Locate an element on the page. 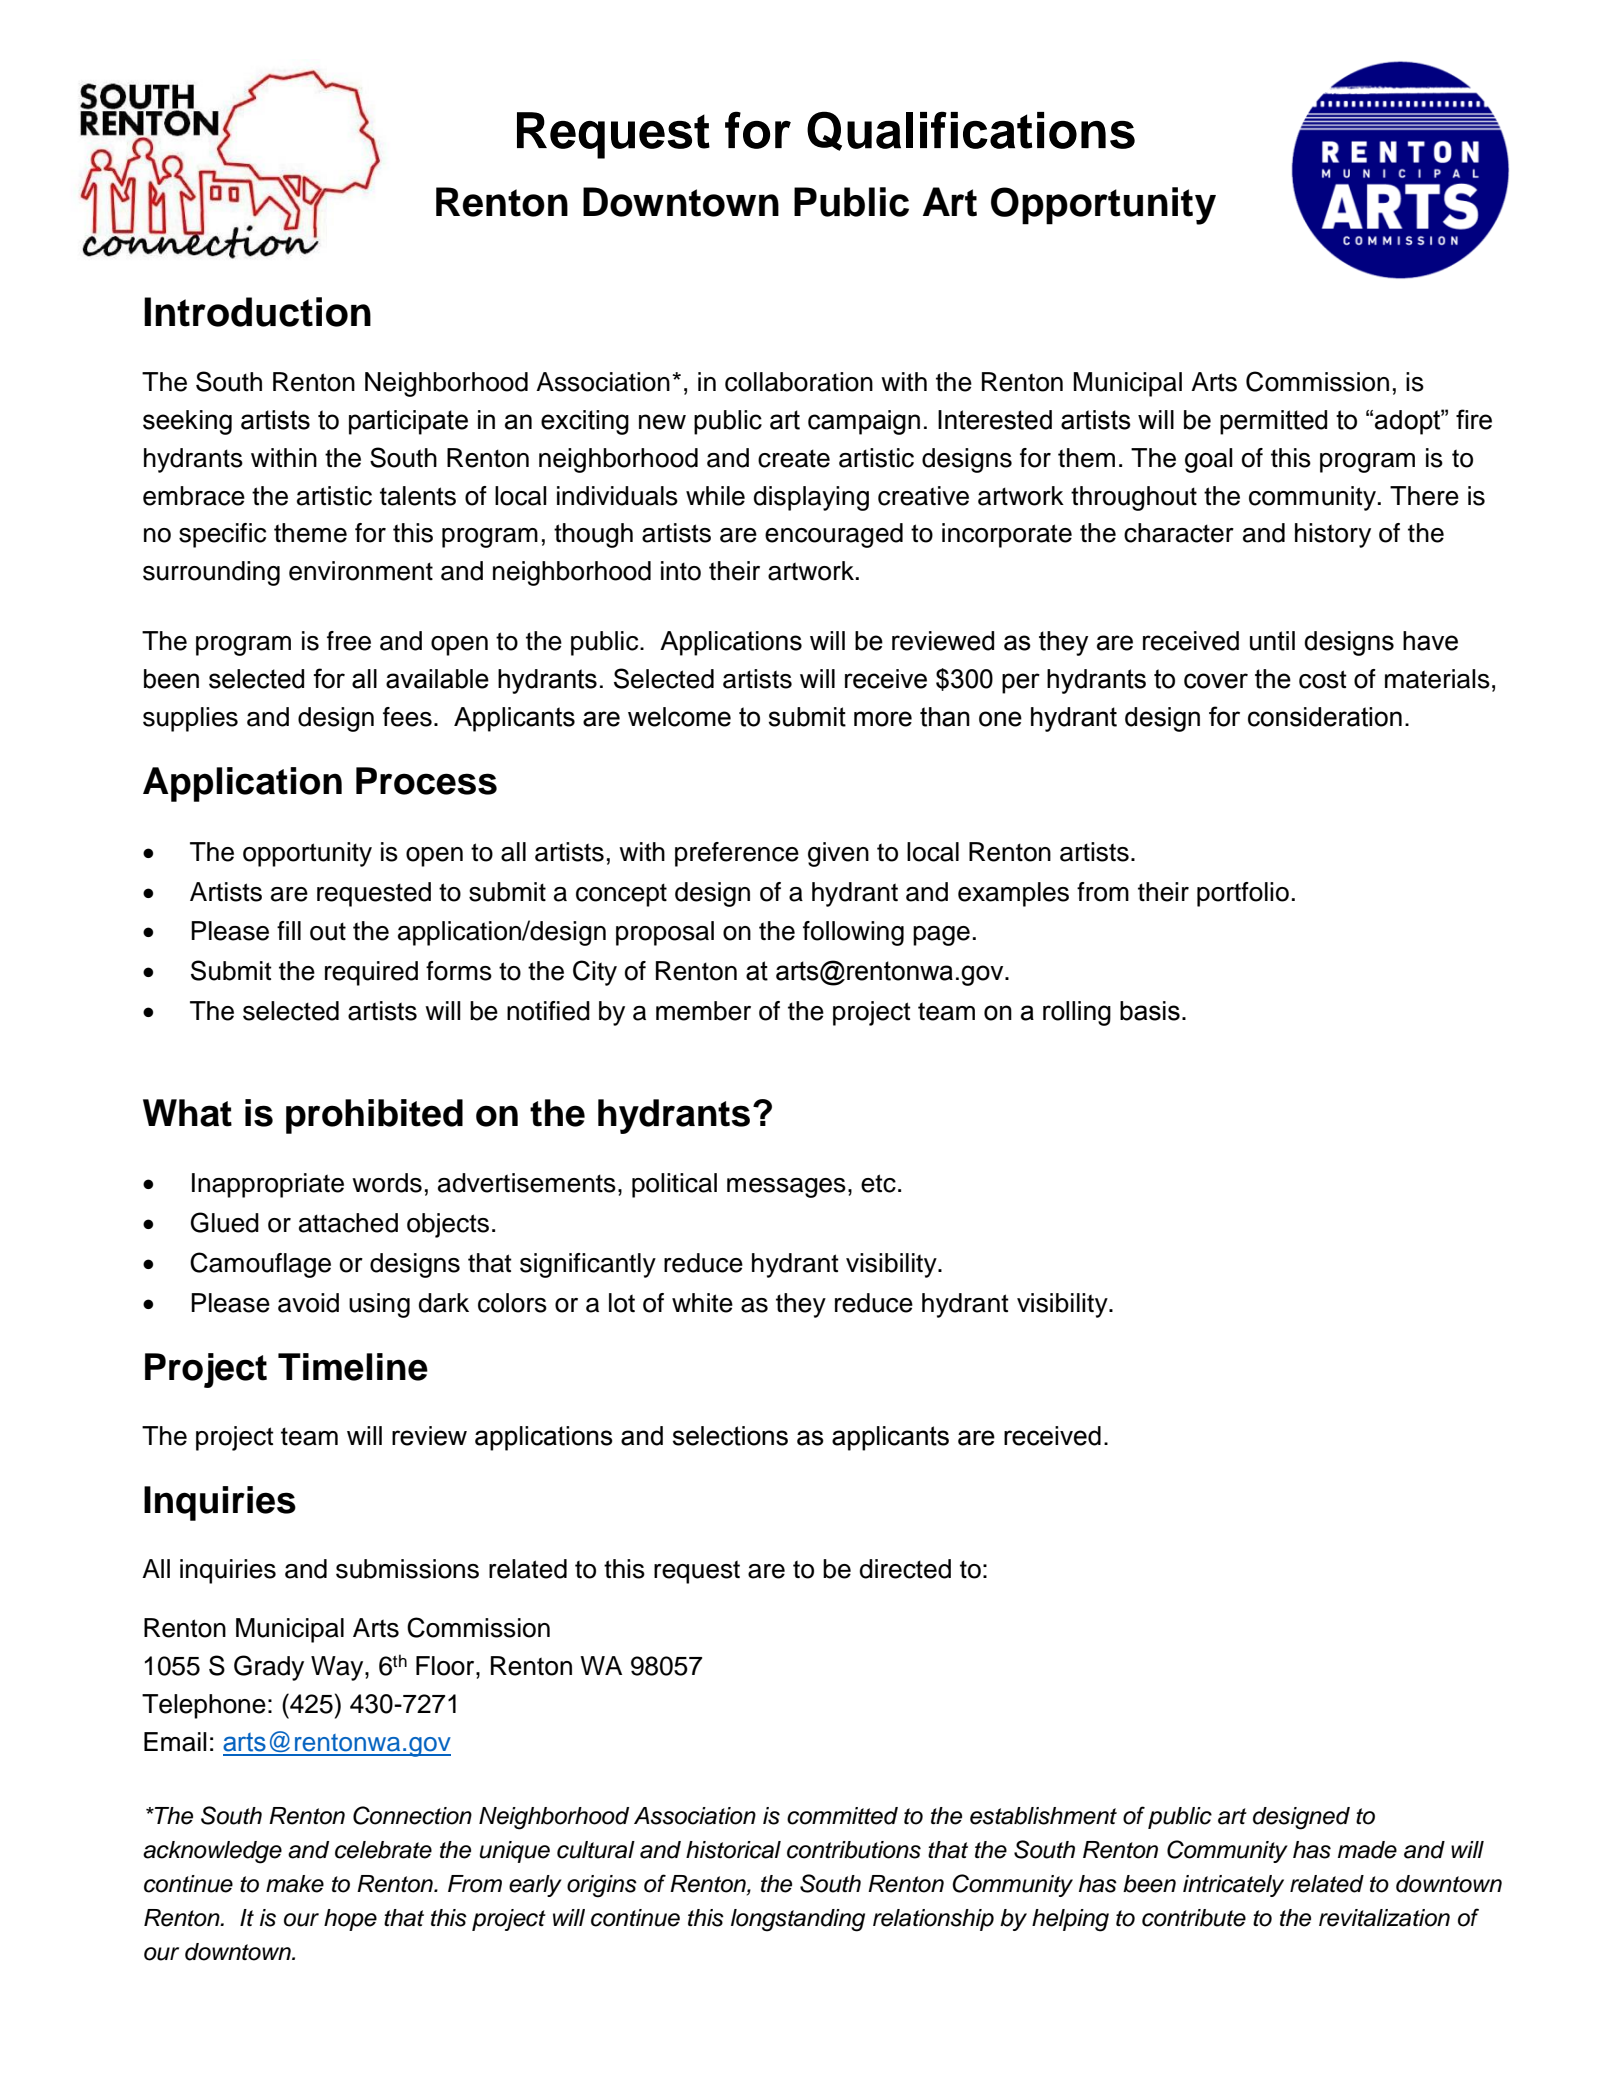  member is located at coordinates (703, 1011).
